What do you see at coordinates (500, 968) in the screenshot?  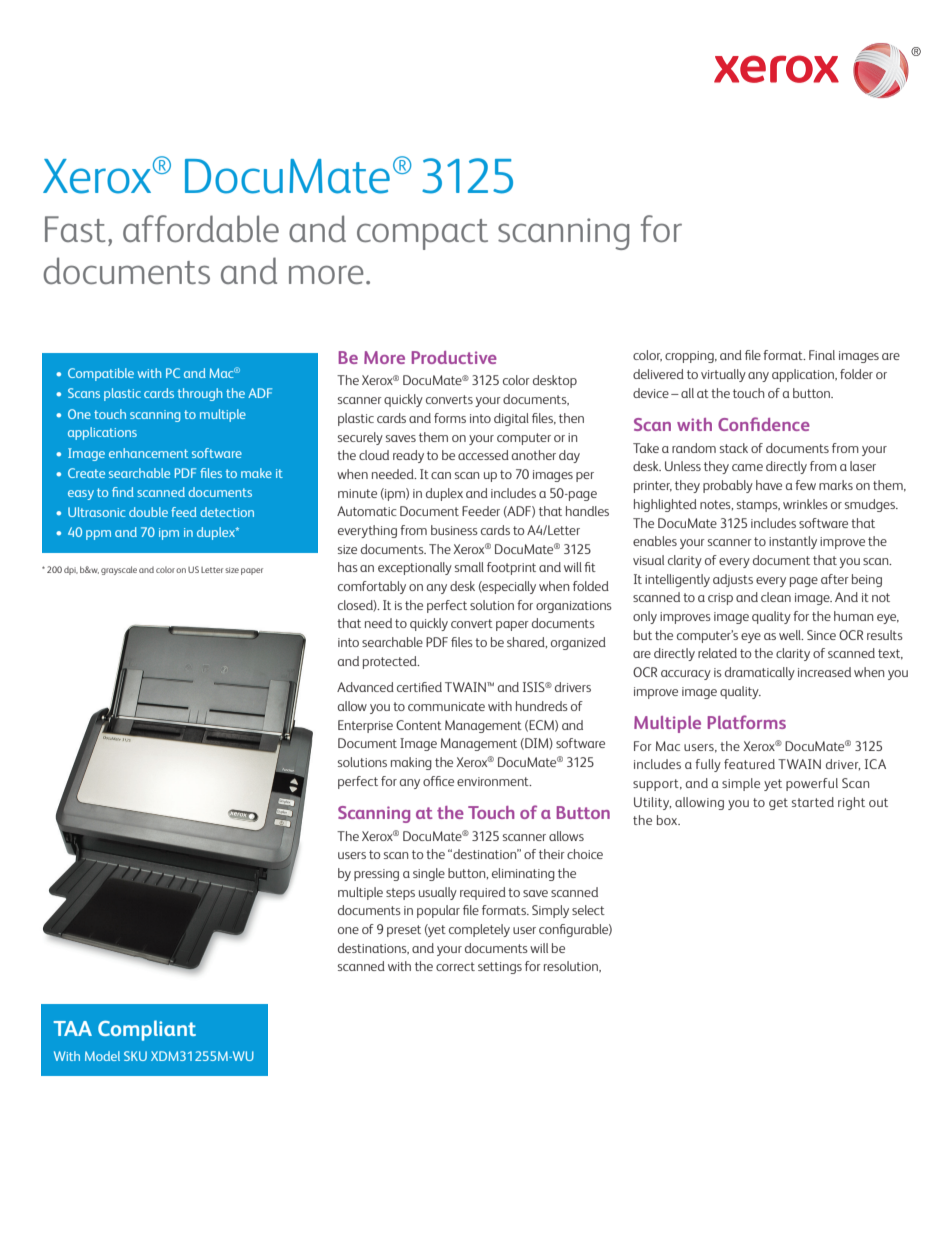 I see `settings` at bounding box center [500, 968].
